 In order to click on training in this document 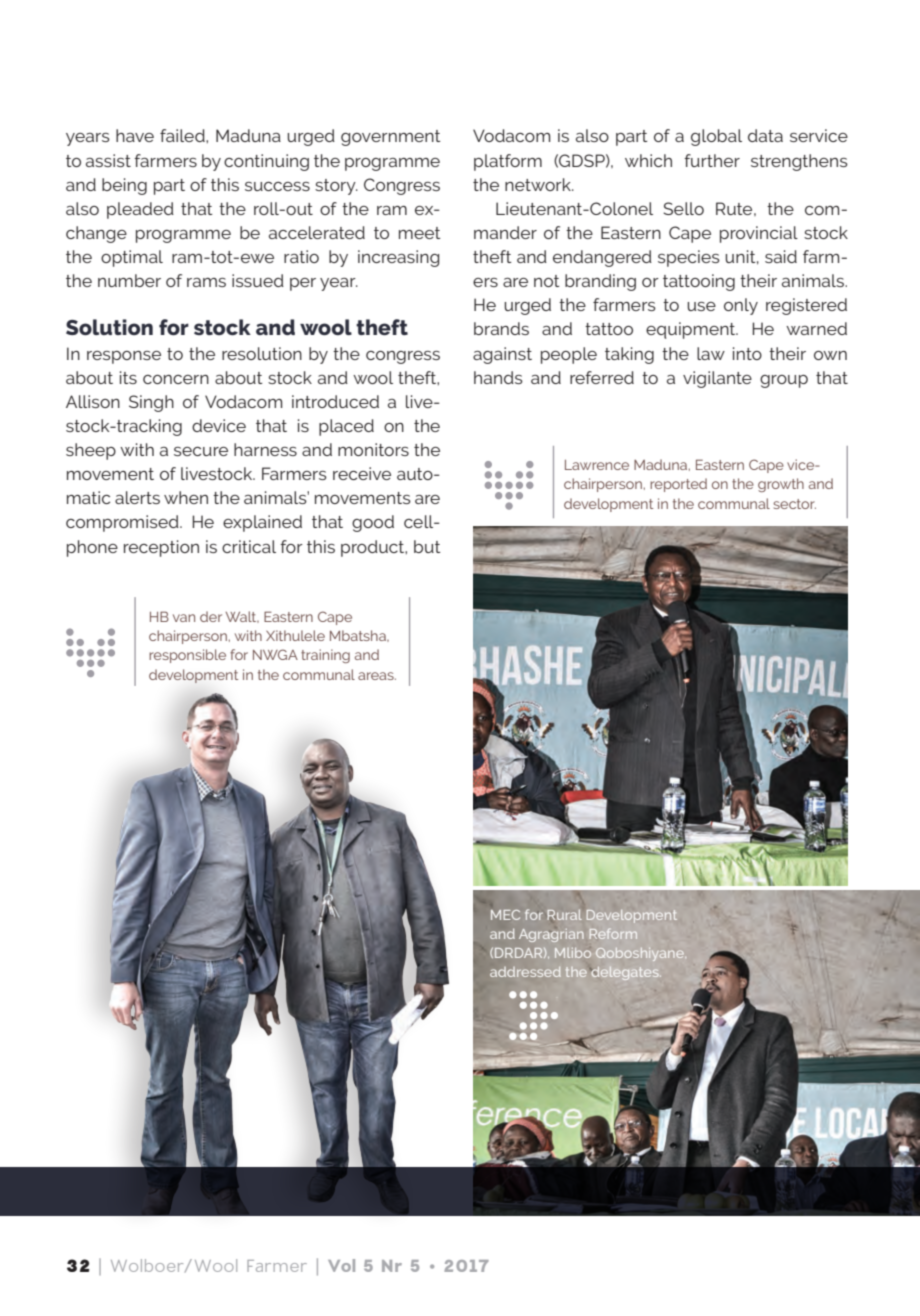, I will do `click(325, 656)`.
